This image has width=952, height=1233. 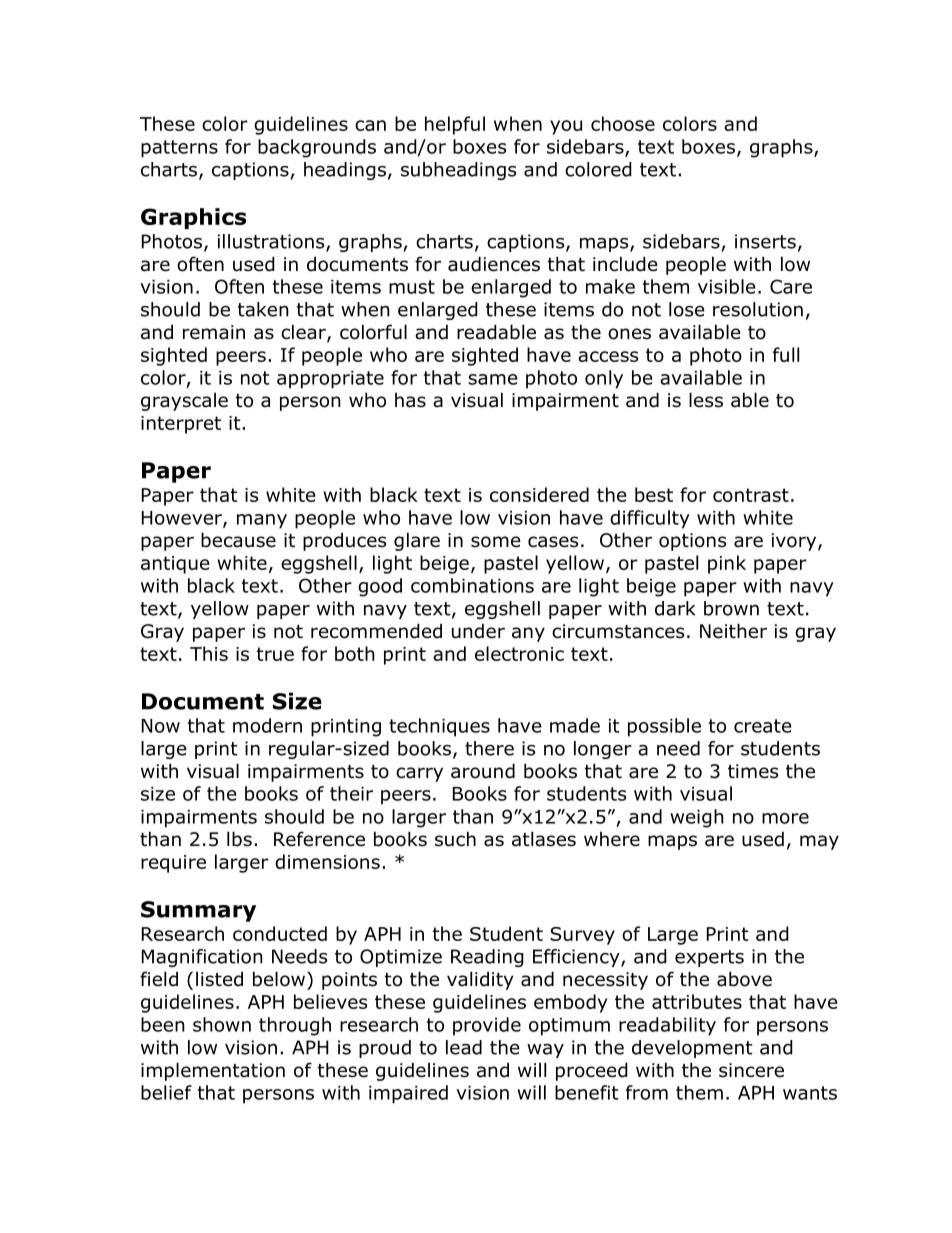 I want to click on lbs, so click(x=239, y=839).
